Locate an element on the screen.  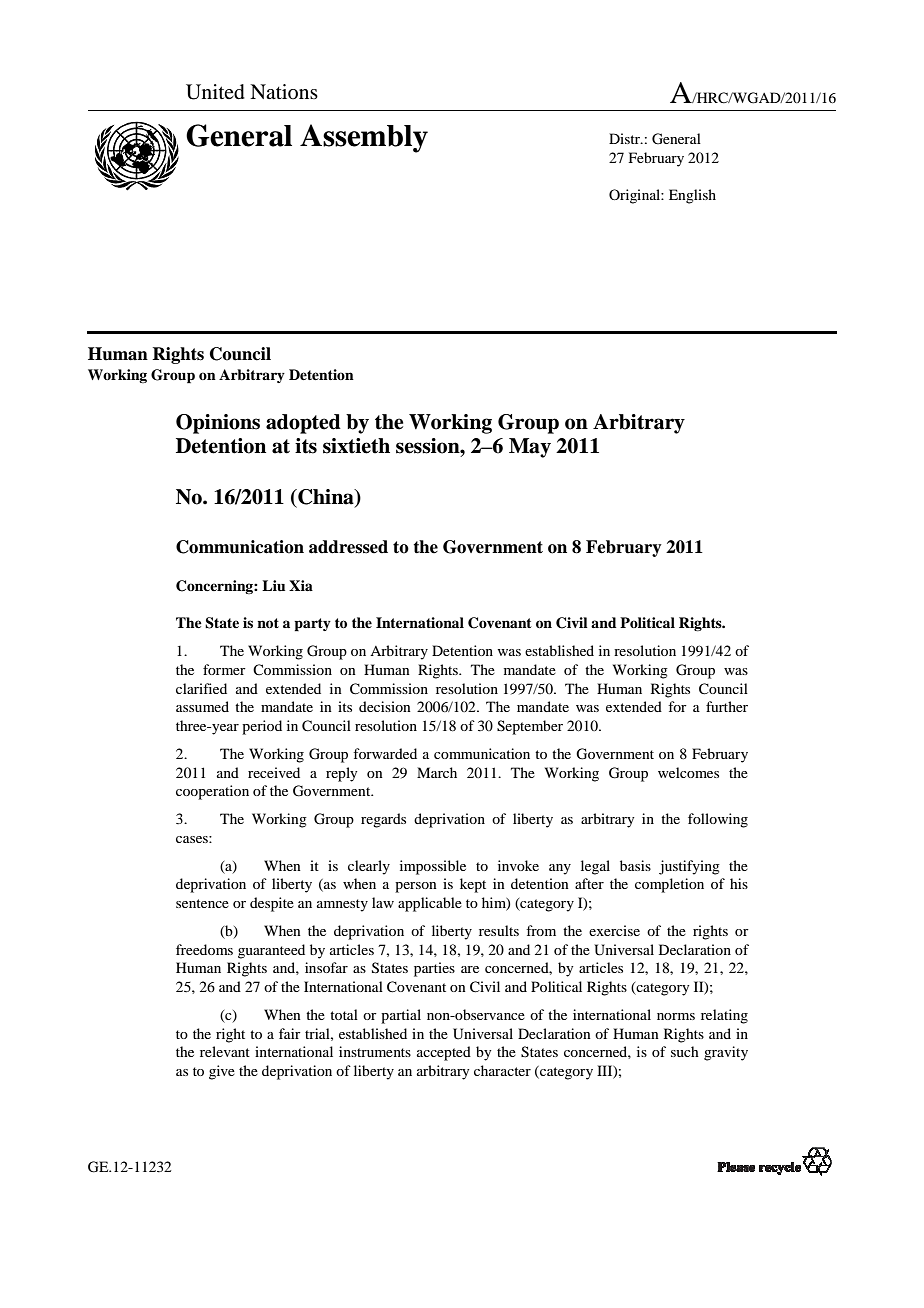
addressed is located at coordinates (348, 547).
